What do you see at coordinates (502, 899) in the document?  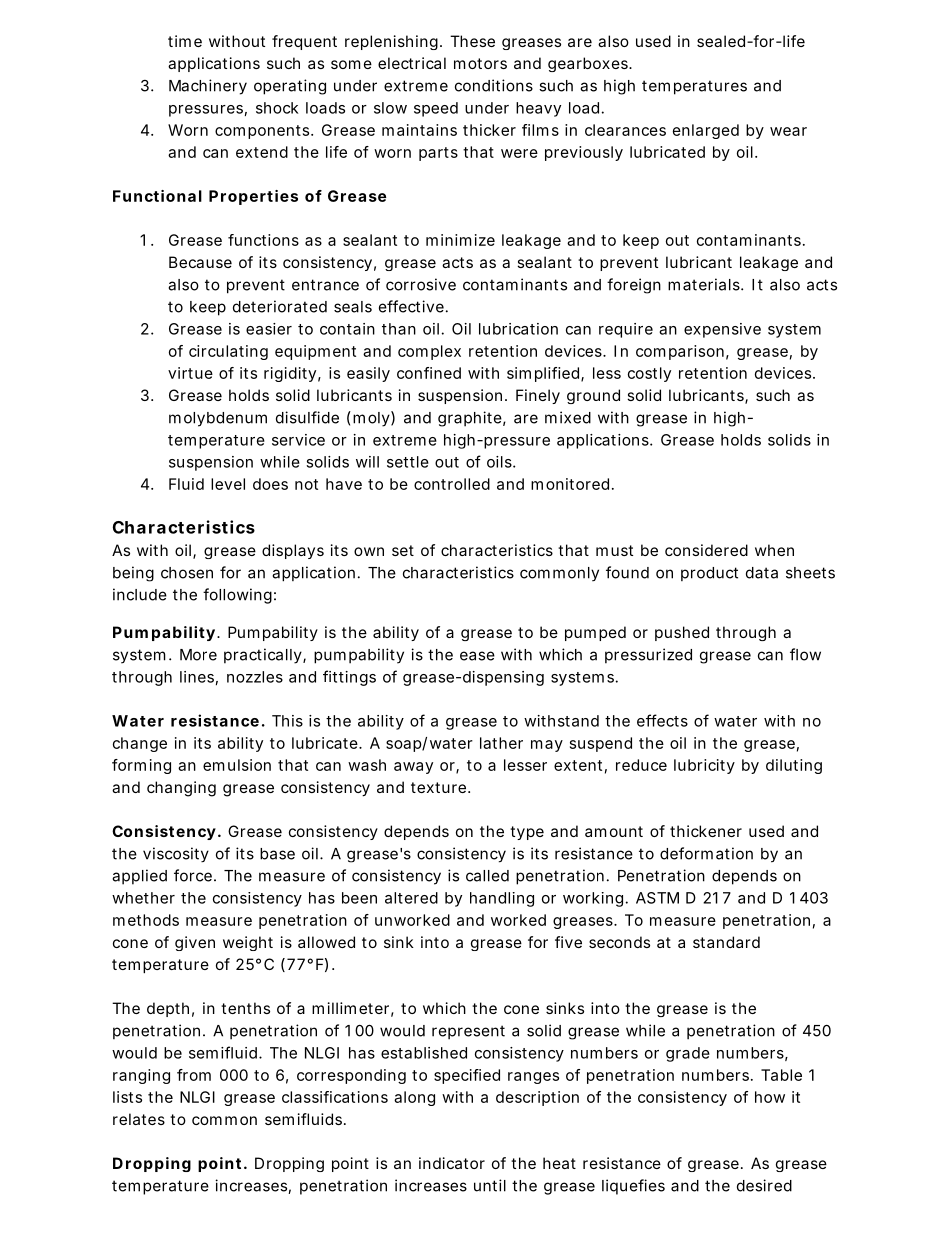 I see `handling` at bounding box center [502, 899].
